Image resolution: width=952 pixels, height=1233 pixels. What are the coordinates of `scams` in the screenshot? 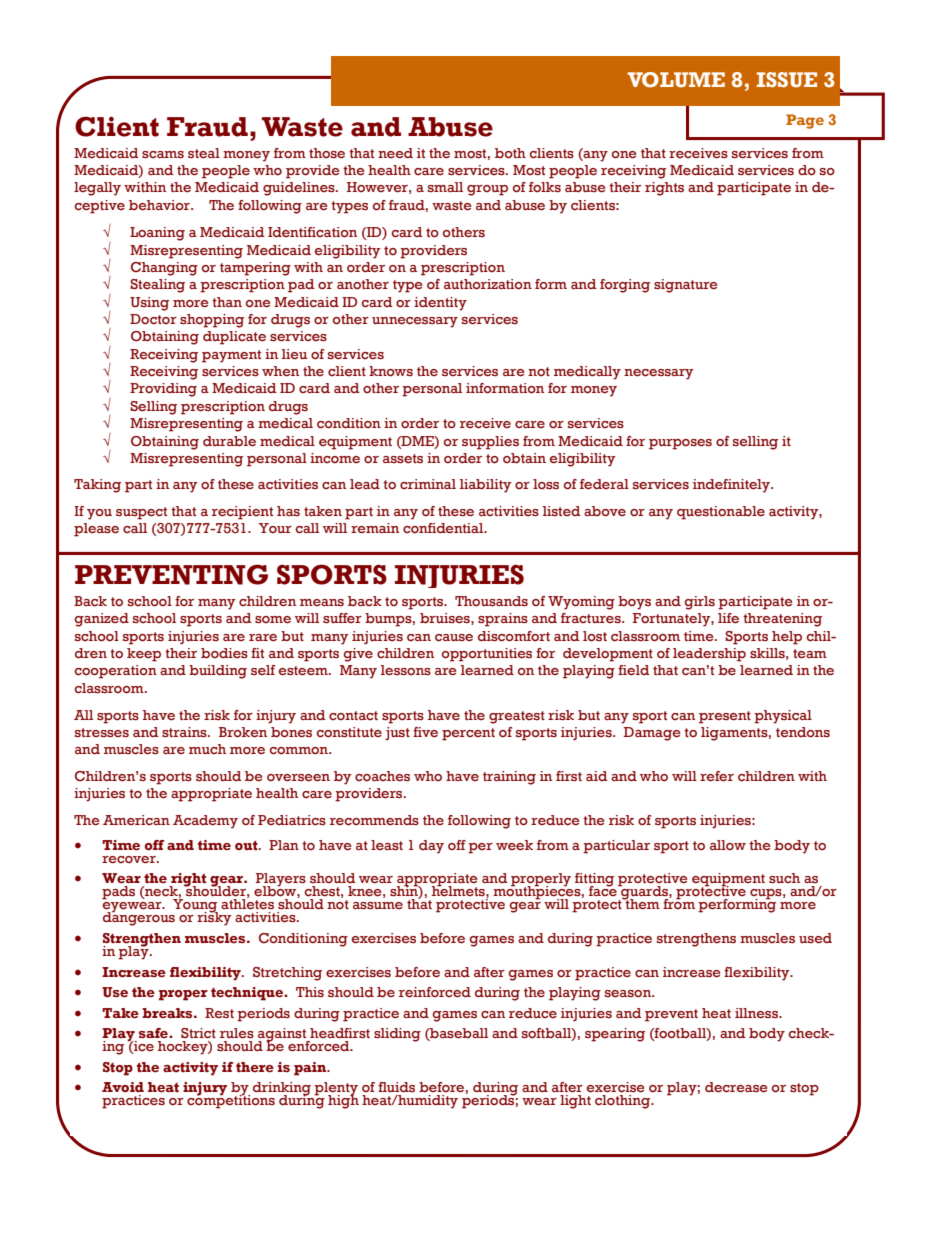 It's located at (163, 155).
